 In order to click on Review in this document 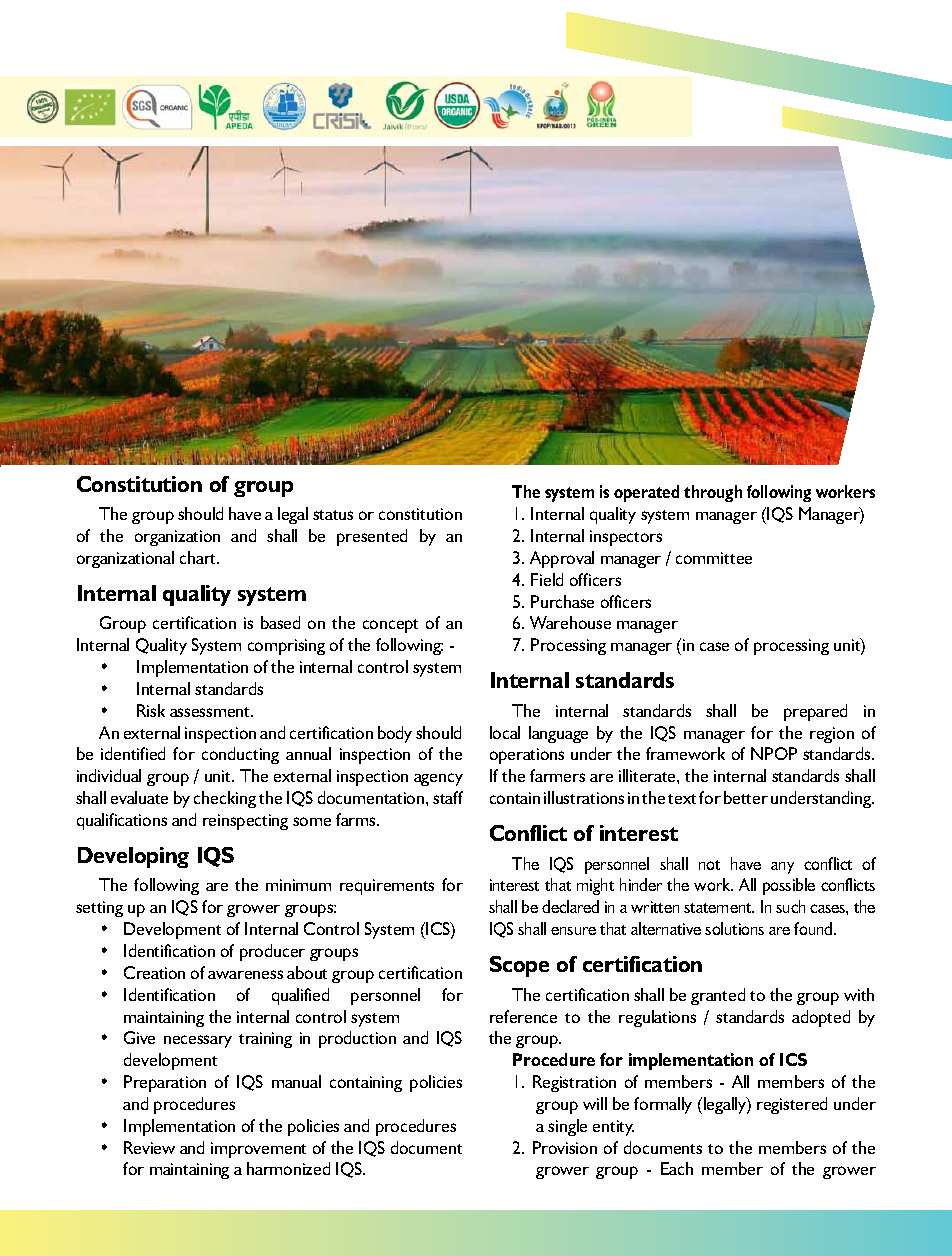, I will do `click(149, 1147)`.
